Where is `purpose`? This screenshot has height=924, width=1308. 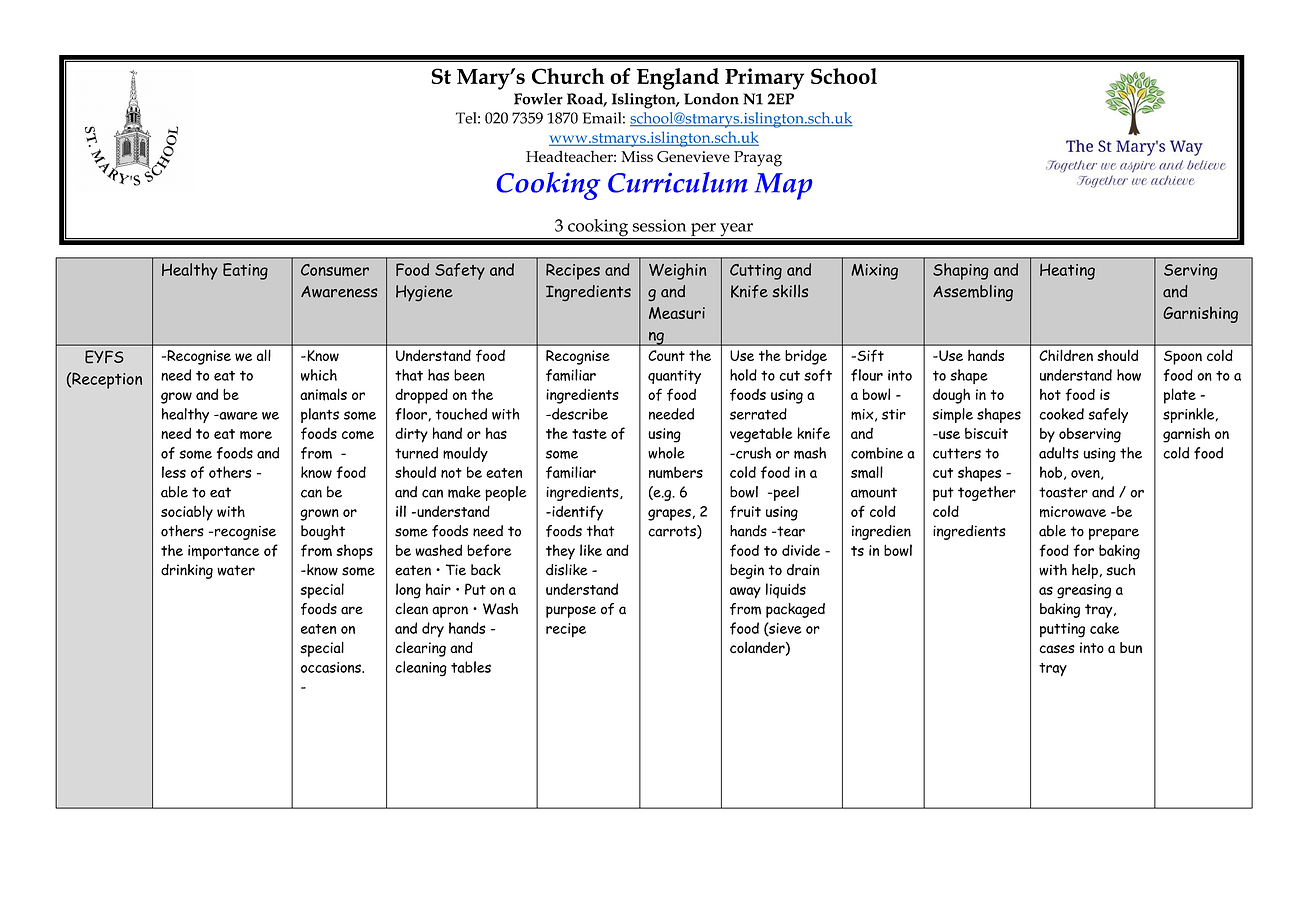 purpose is located at coordinates (571, 612).
